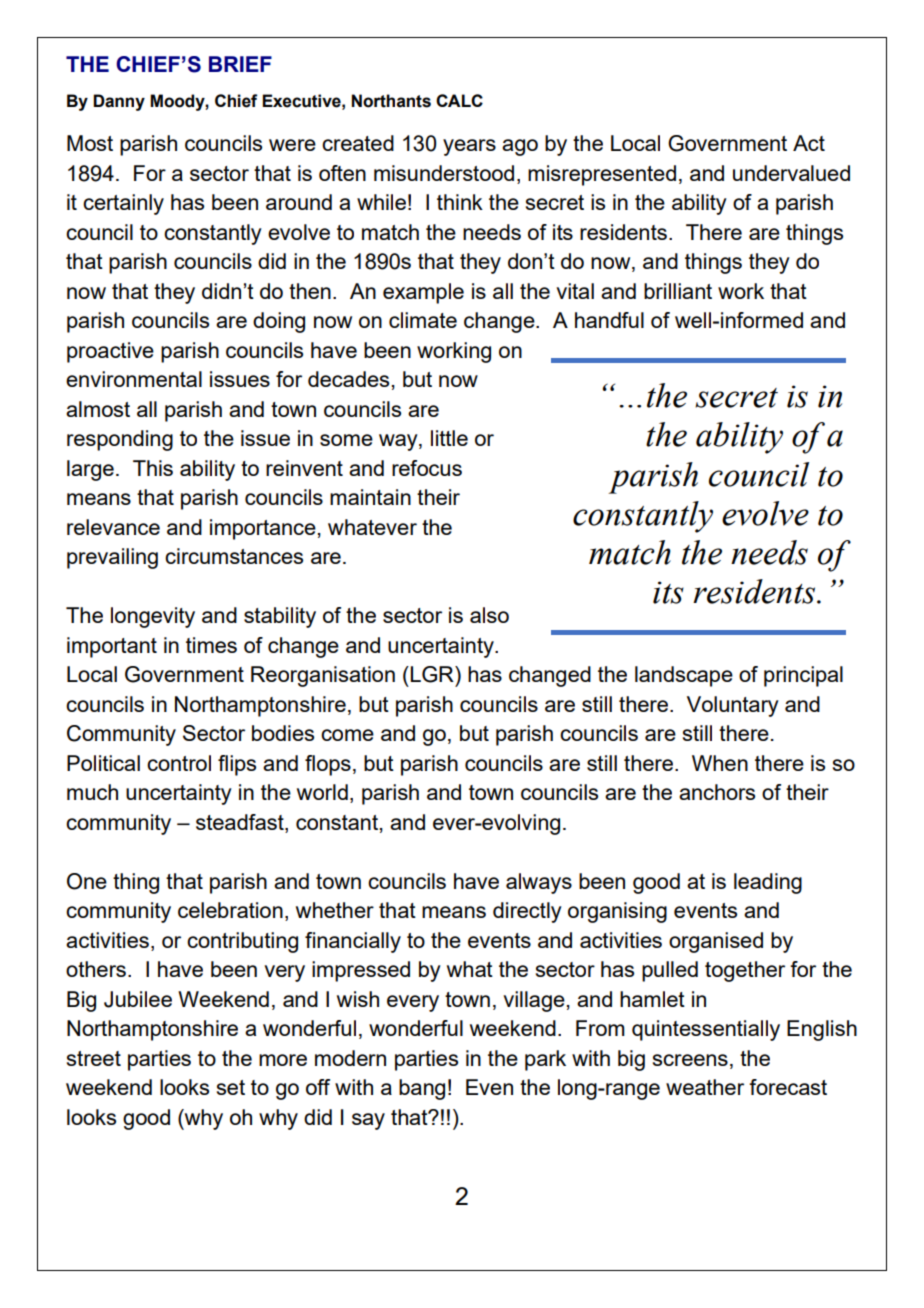  Describe the element at coordinates (539, 883) in the image. I see `always` at that location.
